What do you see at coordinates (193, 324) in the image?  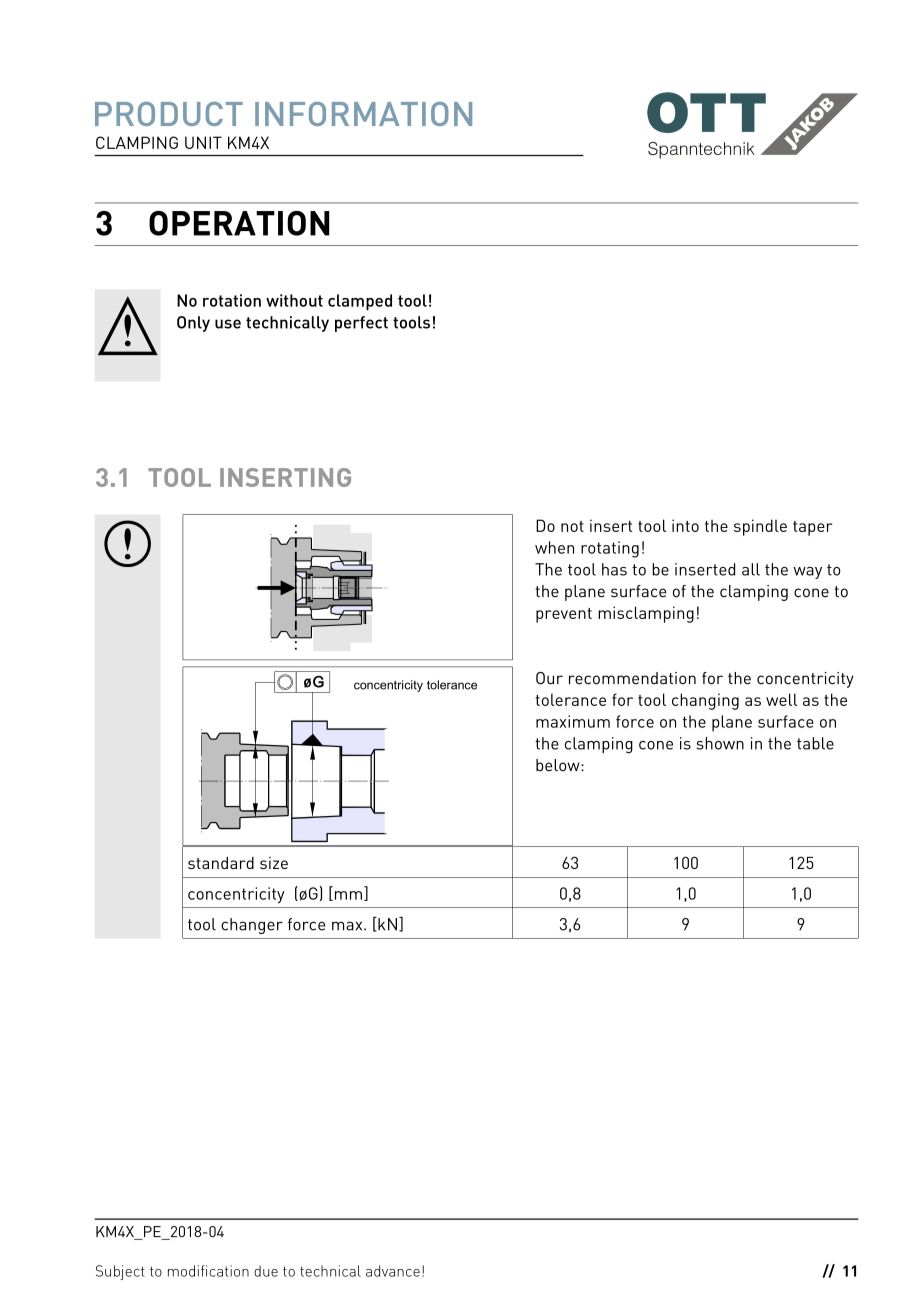 I see `Only` at bounding box center [193, 324].
